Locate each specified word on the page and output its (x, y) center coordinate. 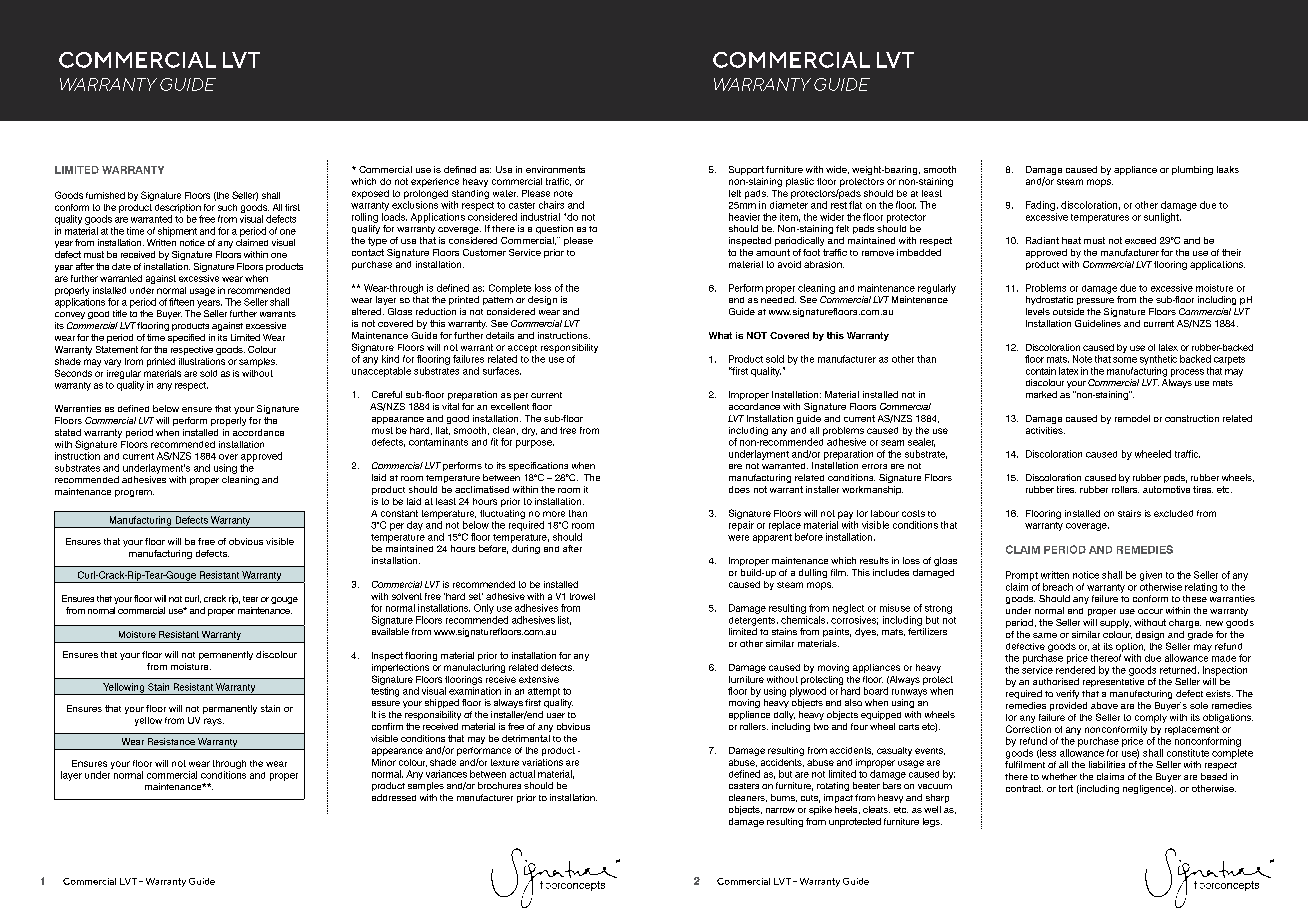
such (227, 207)
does (739, 489)
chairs (551, 205)
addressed (394, 797)
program (134, 493)
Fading (1040, 206)
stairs (1129, 513)
